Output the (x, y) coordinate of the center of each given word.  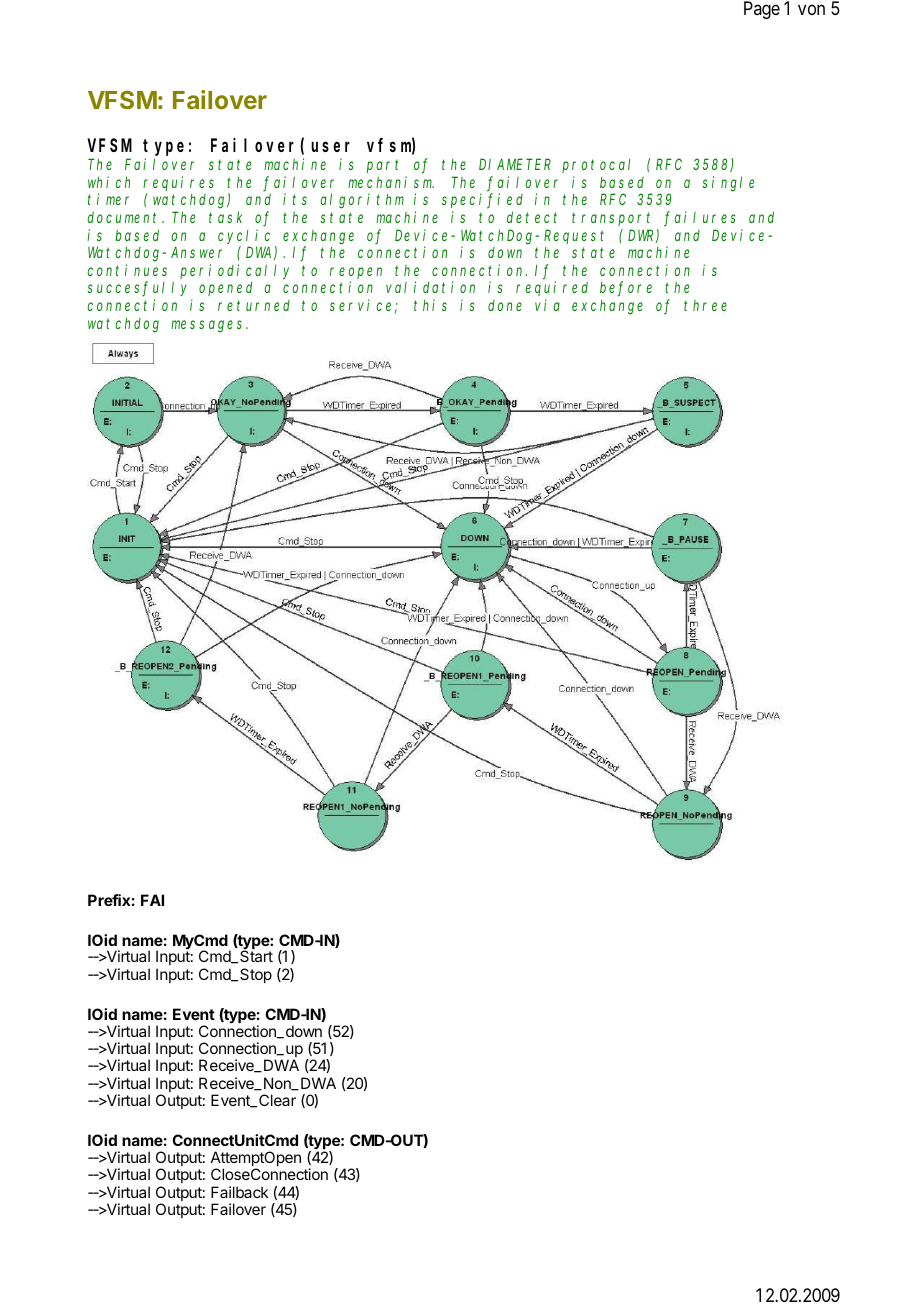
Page (762, 10)
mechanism (391, 182)
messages (209, 326)
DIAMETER (515, 164)
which (109, 182)
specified (482, 201)
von (811, 9)
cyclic (244, 236)
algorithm (362, 201)
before (626, 289)
